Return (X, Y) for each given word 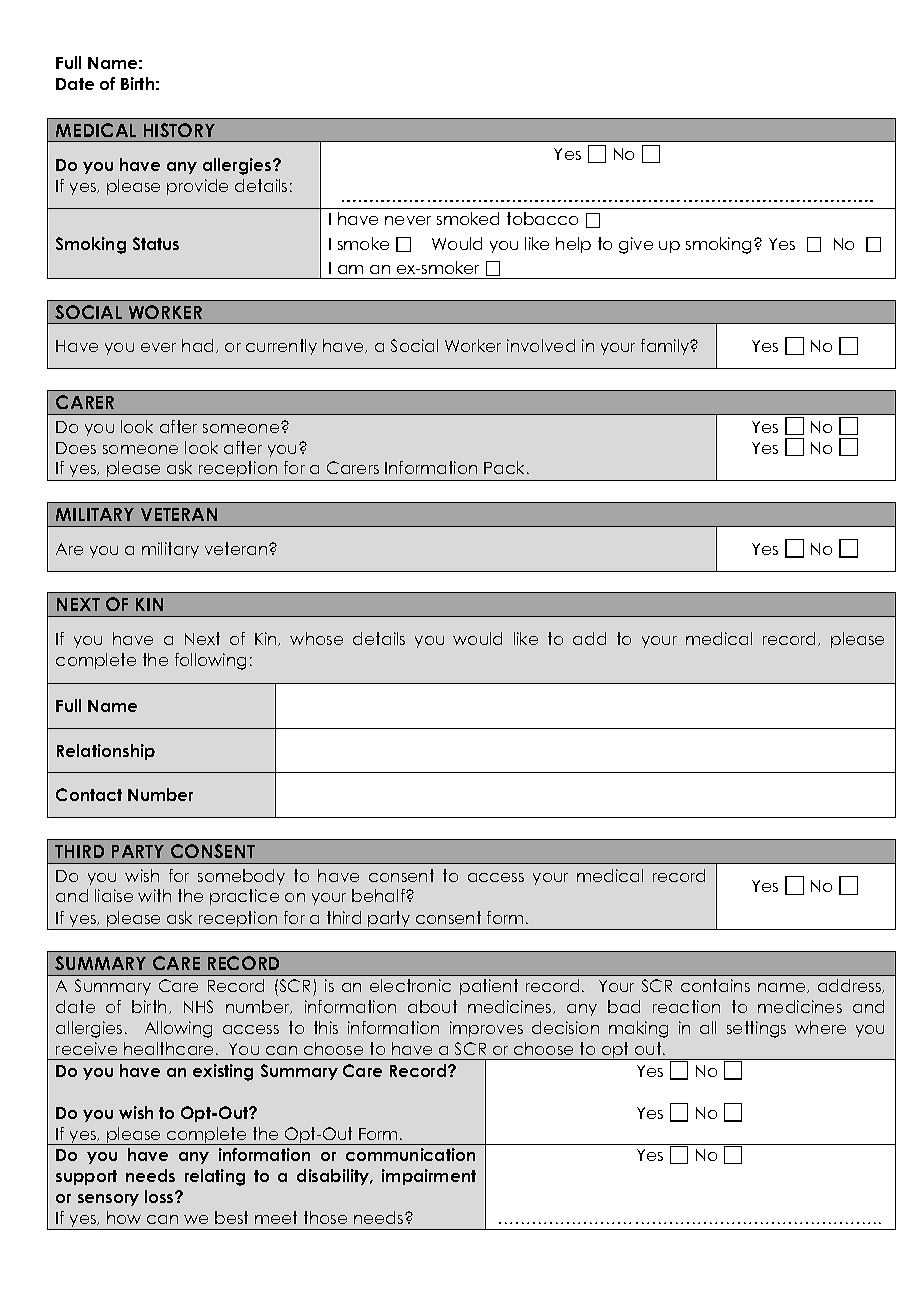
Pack (506, 467)
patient (489, 987)
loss (160, 1196)
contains (715, 985)
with (154, 895)
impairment (429, 1177)
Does (76, 448)
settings (756, 1029)
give (636, 245)
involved (541, 345)
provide (197, 187)
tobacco (542, 218)
